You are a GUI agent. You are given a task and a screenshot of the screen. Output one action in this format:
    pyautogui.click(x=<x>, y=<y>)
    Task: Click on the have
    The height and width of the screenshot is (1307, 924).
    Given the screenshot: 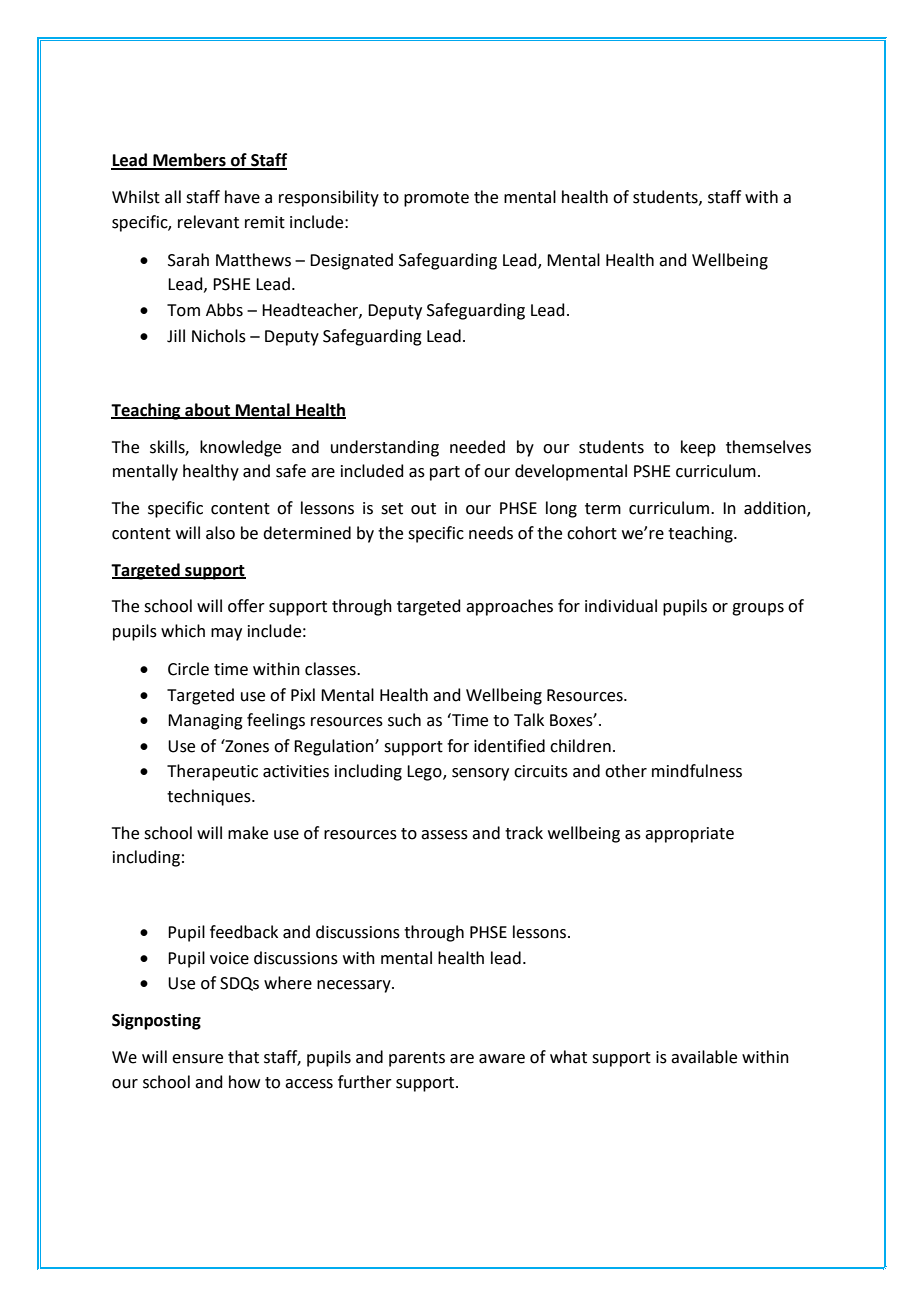 What is the action you would take?
    pyautogui.click(x=242, y=197)
